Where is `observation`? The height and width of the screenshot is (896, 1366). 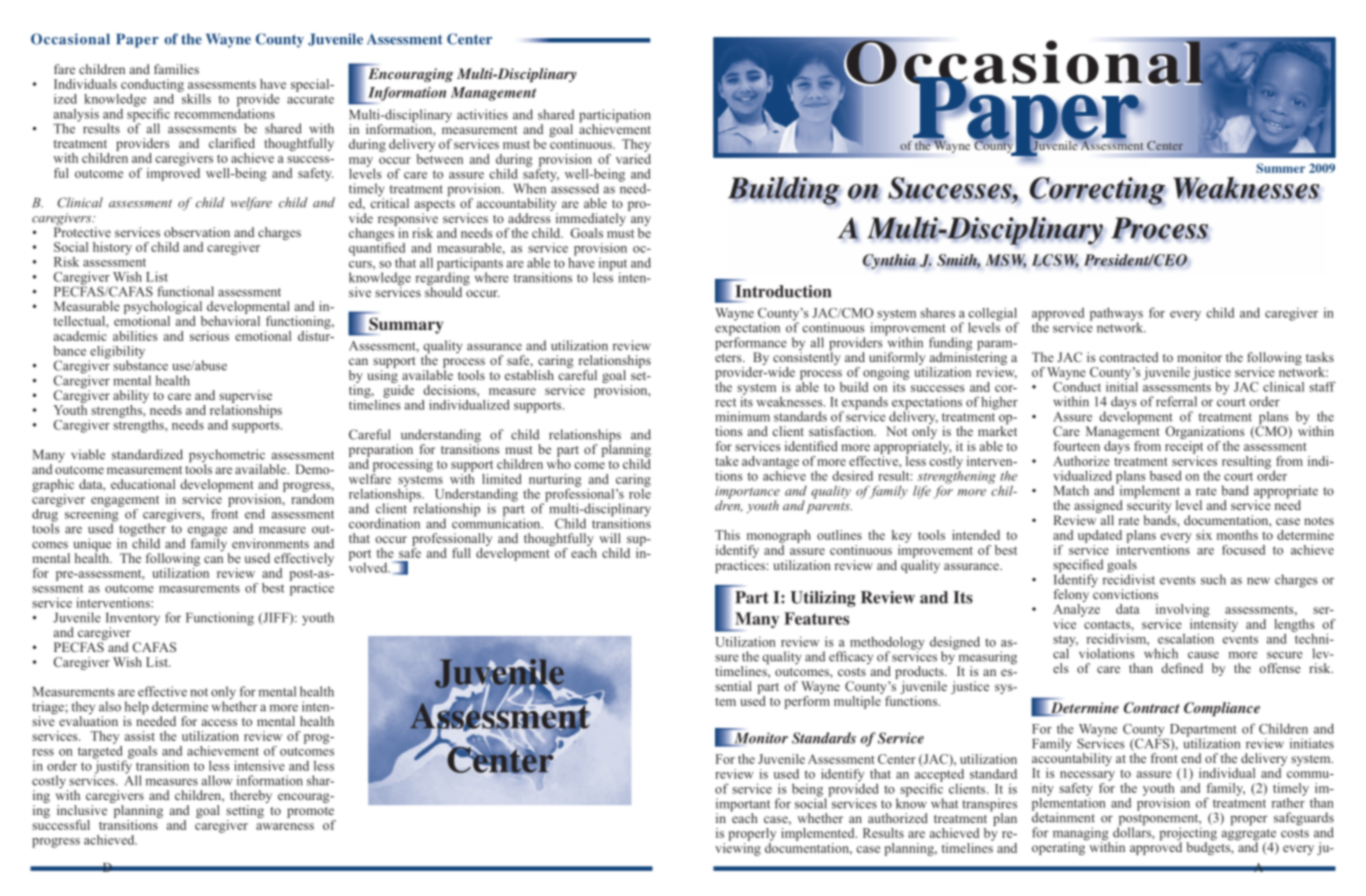
observation is located at coordinates (197, 232).
